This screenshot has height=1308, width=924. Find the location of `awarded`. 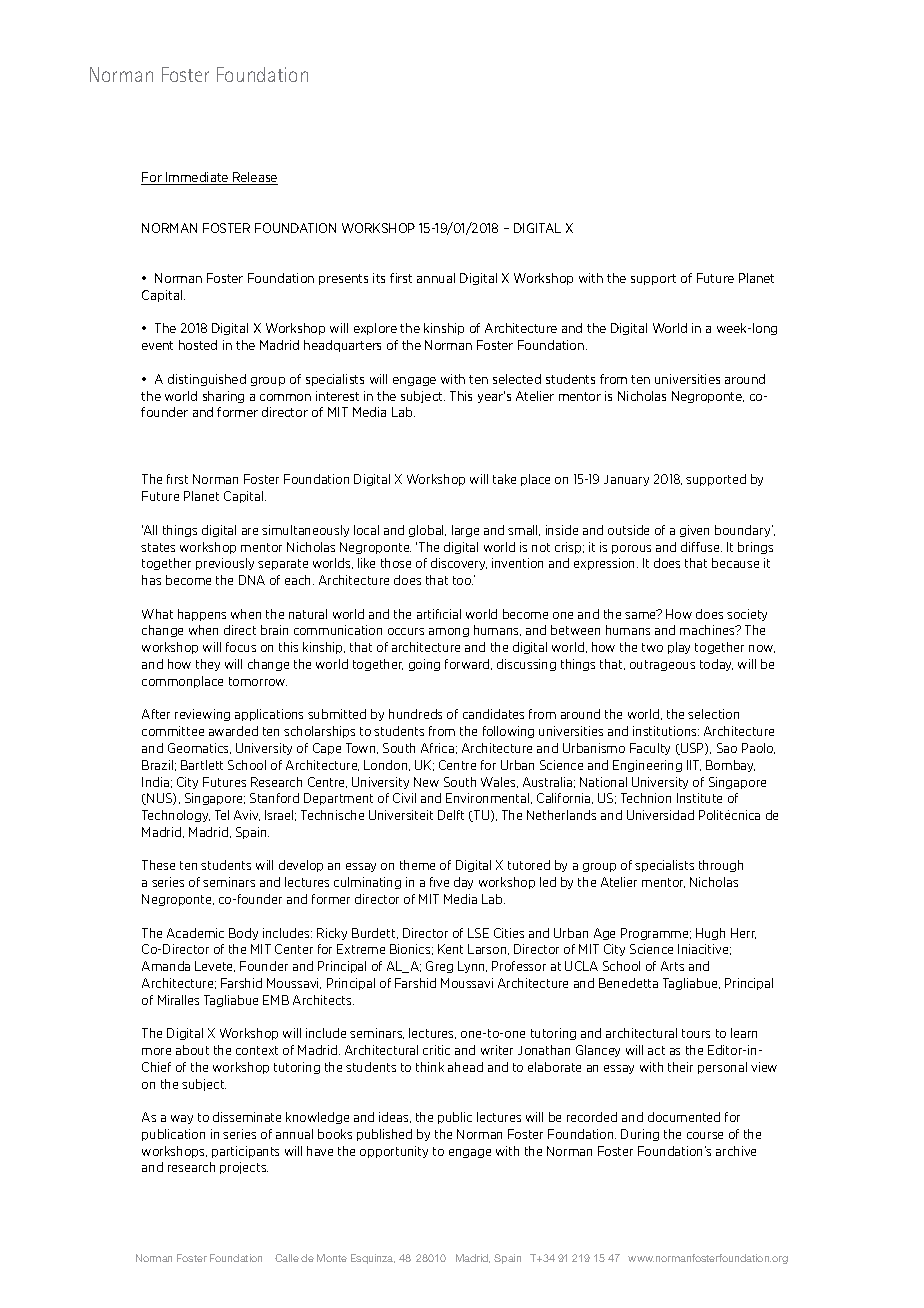

awarded is located at coordinates (233, 731).
